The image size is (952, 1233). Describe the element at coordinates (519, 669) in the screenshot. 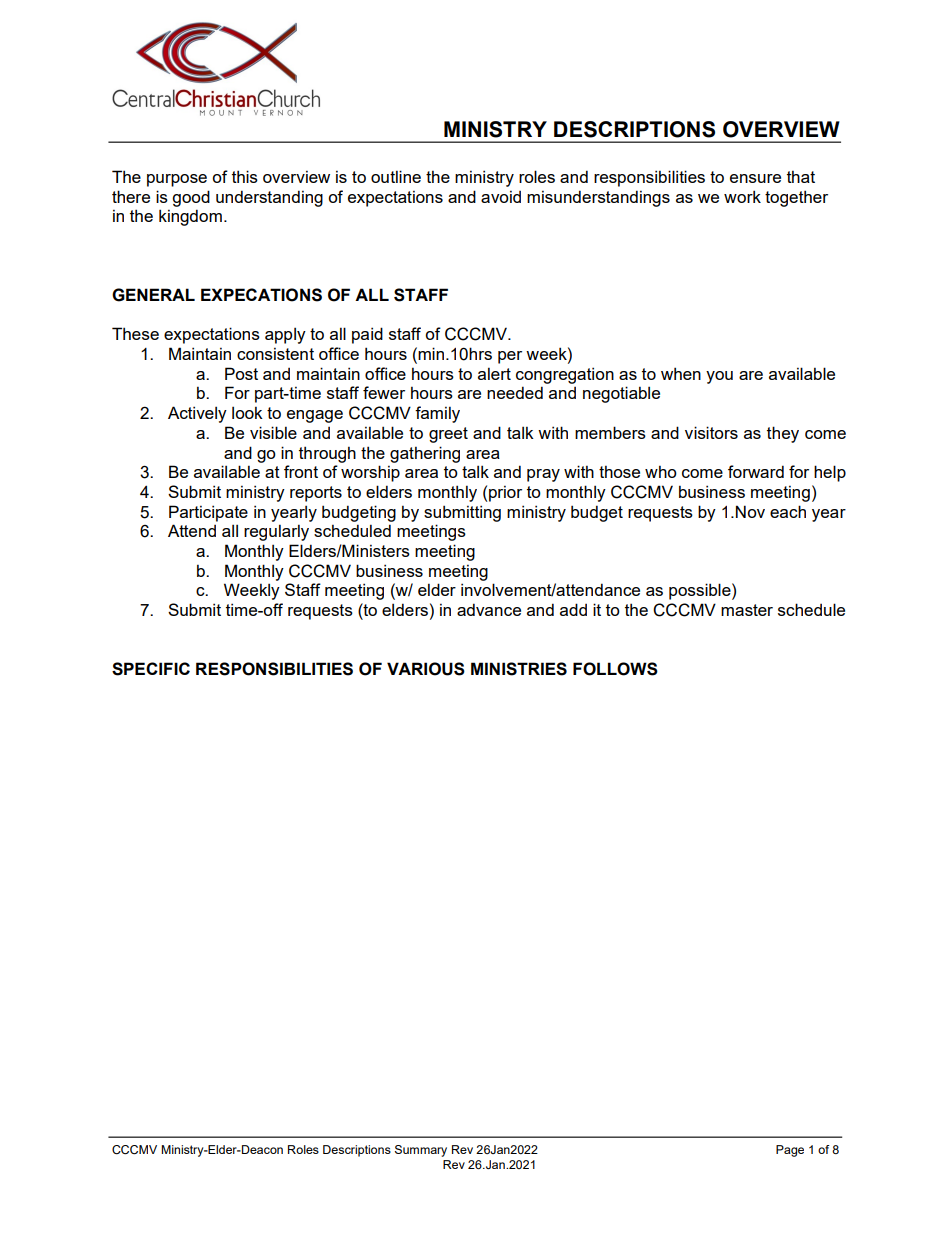

I see `MINISTRIES` at that location.
